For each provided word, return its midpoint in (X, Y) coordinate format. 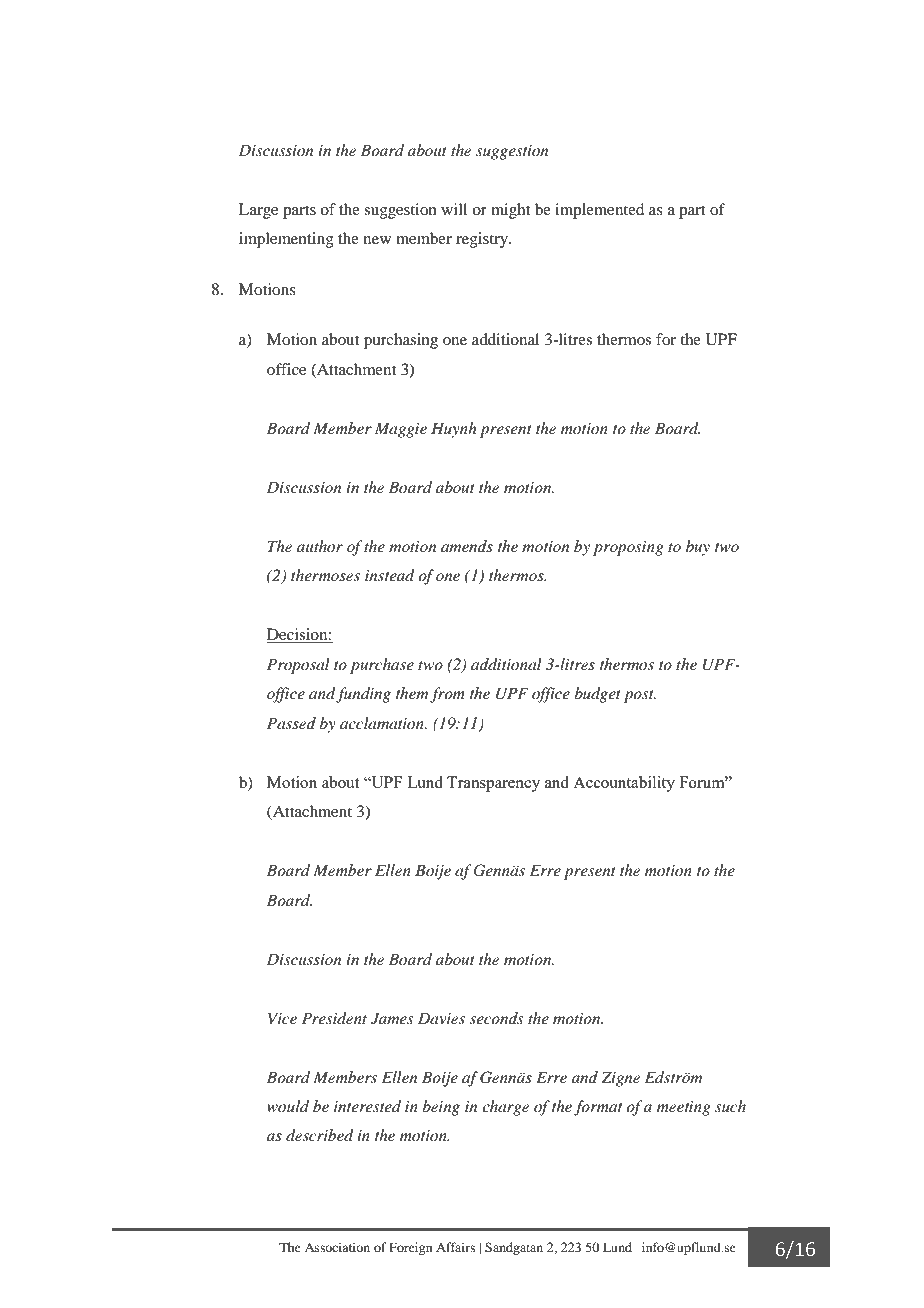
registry (483, 240)
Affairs (455, 1247)
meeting (684, 1108)
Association (337, 1247)
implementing (286, 240)
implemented (599, 211)
